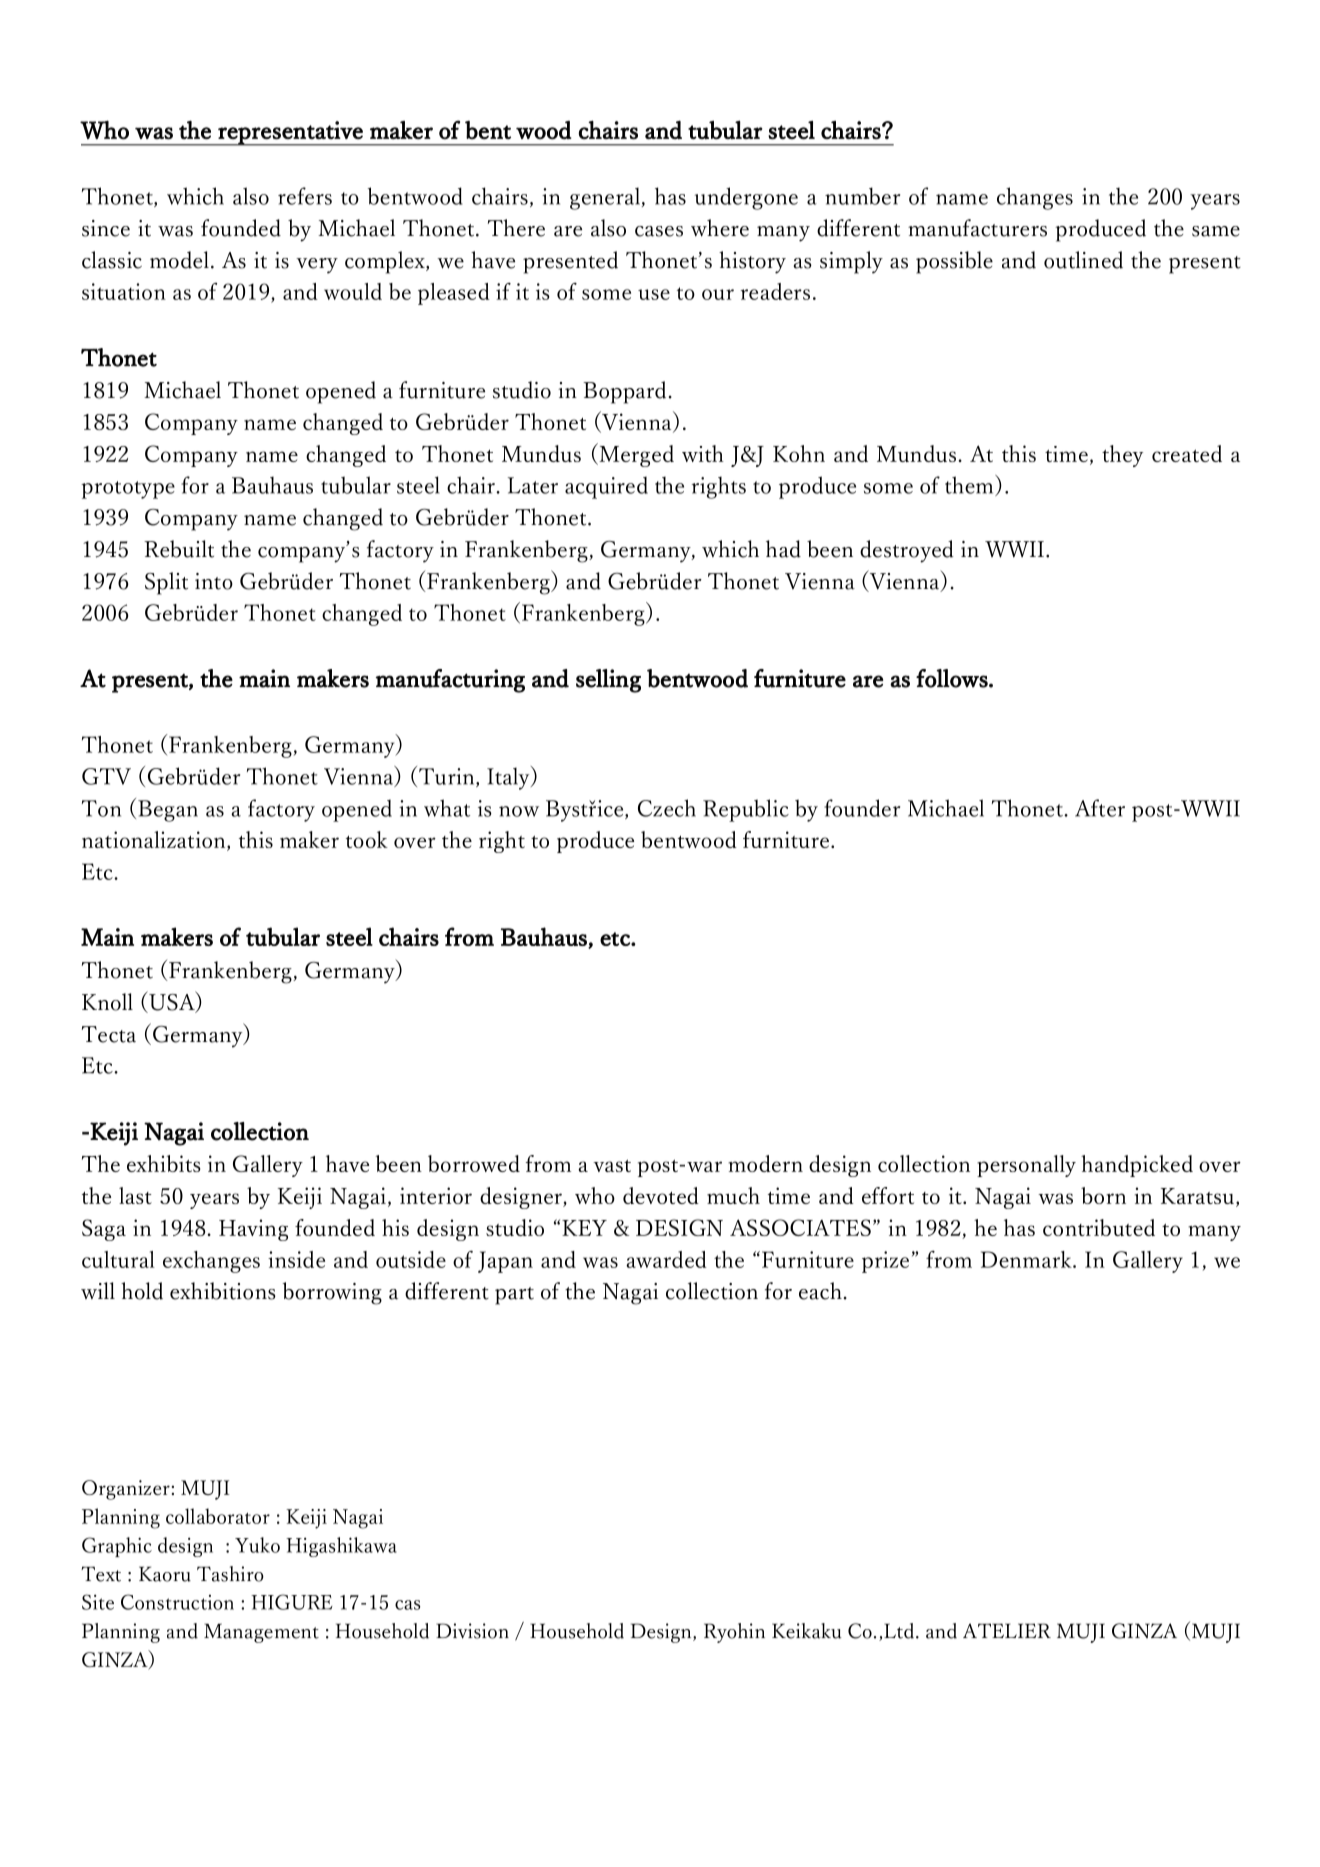 The width and height of the screenshot is (1320, 1867). What do you see at coordinates (1100, 808) in the screenshot?
I see `After` at bounding box center [1100, 808].
